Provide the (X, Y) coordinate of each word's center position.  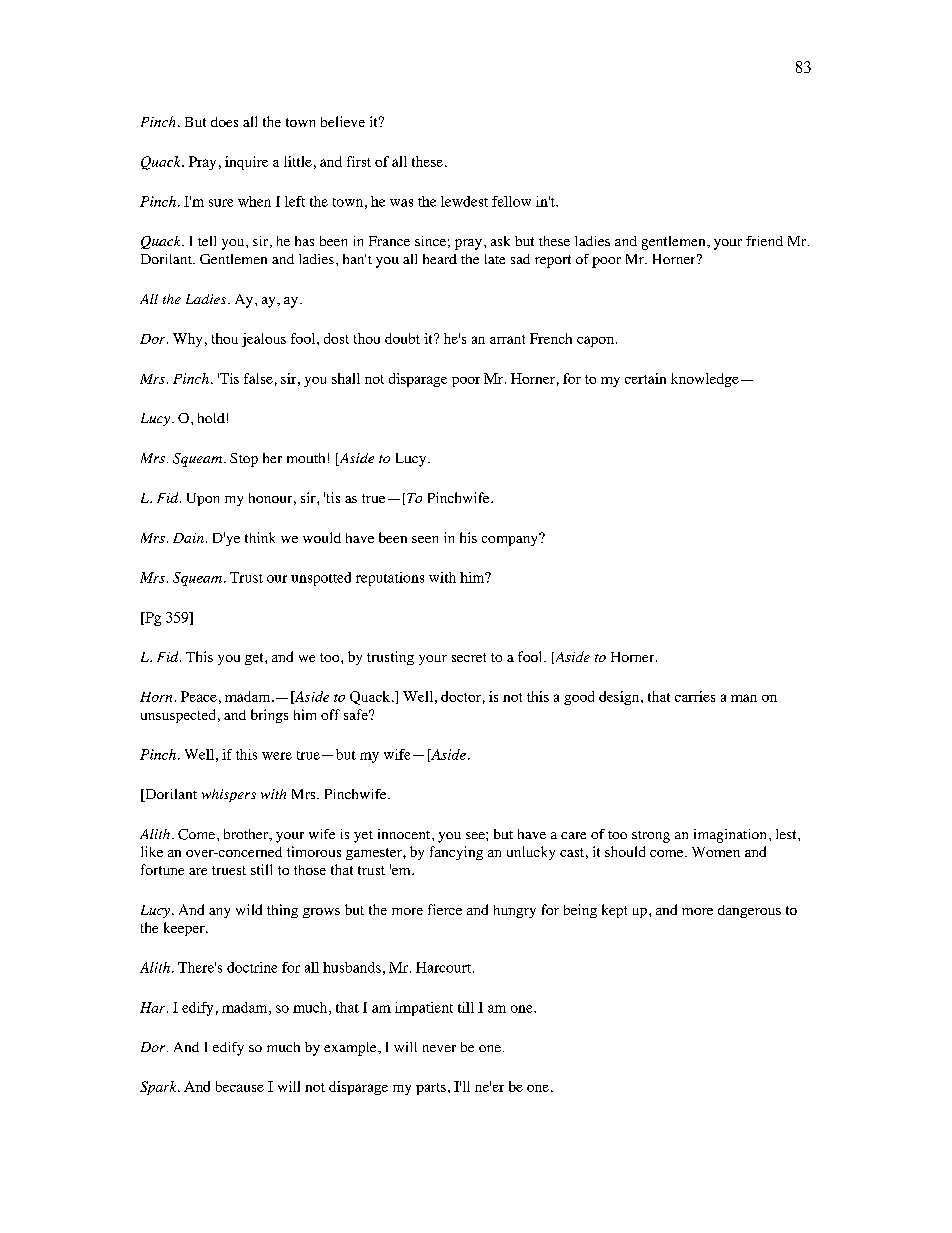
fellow (511, 201)
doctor (461, 696)
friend (764, 241)
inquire (246, 163)
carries (695, 696)
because (240, 1086)
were (277, 756)
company (511, 539)
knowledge (705, 380)
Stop (244, 460)
